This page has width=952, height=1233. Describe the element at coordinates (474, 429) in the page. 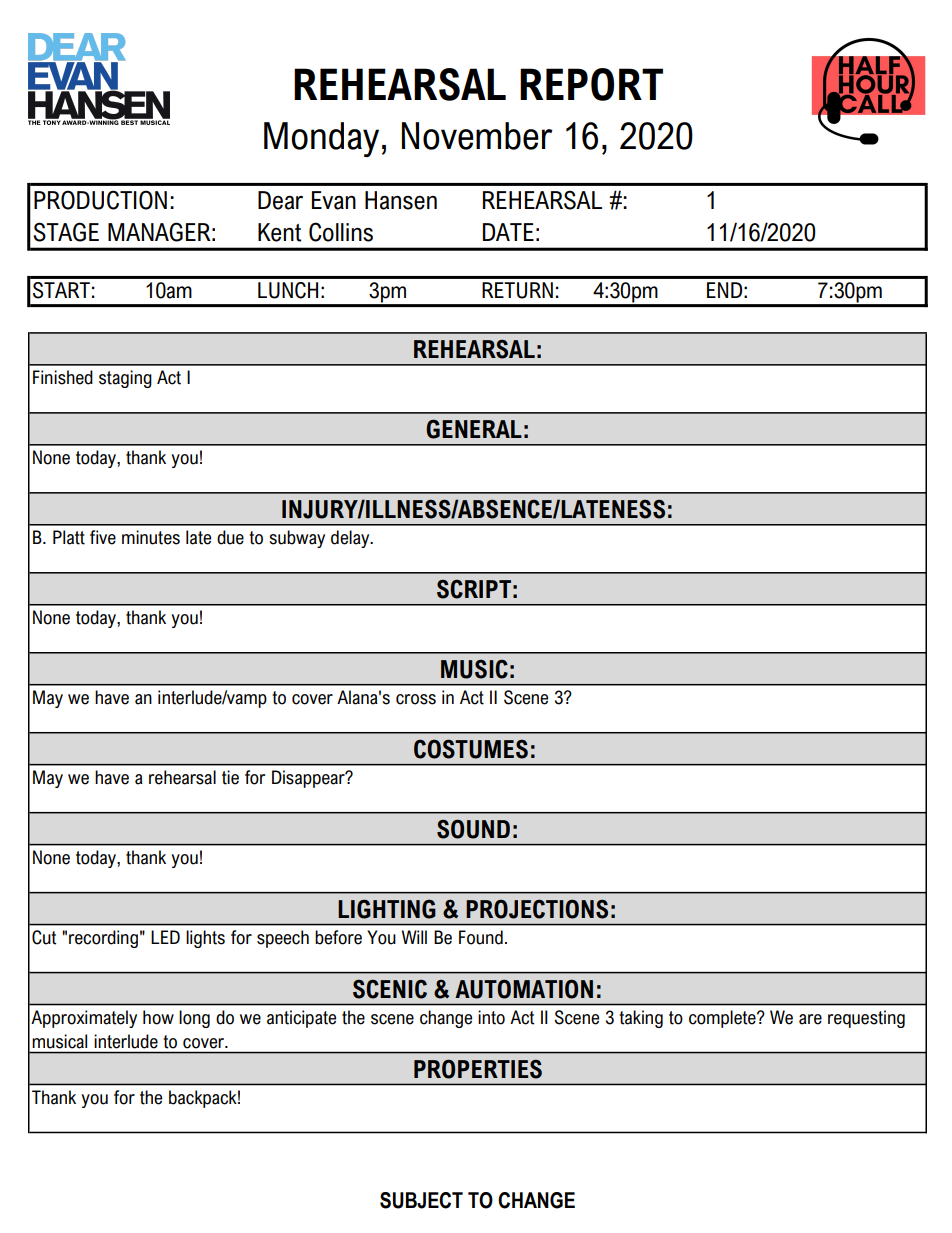

I see `GENERAL` at that location.
